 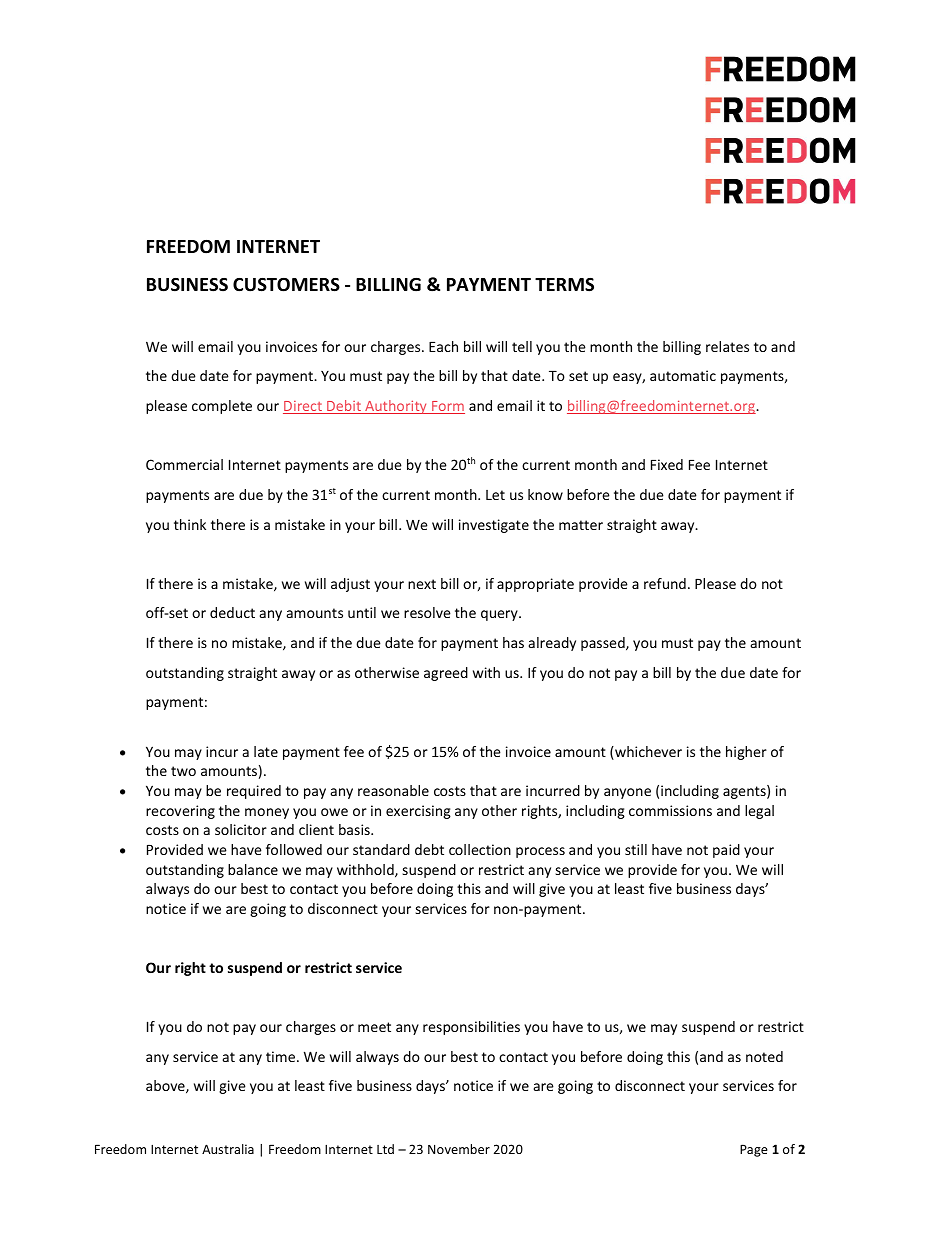 What do you see at coordinates (190, 524) in the screenshot?
I see `think` at bounding box center [190, 524].
